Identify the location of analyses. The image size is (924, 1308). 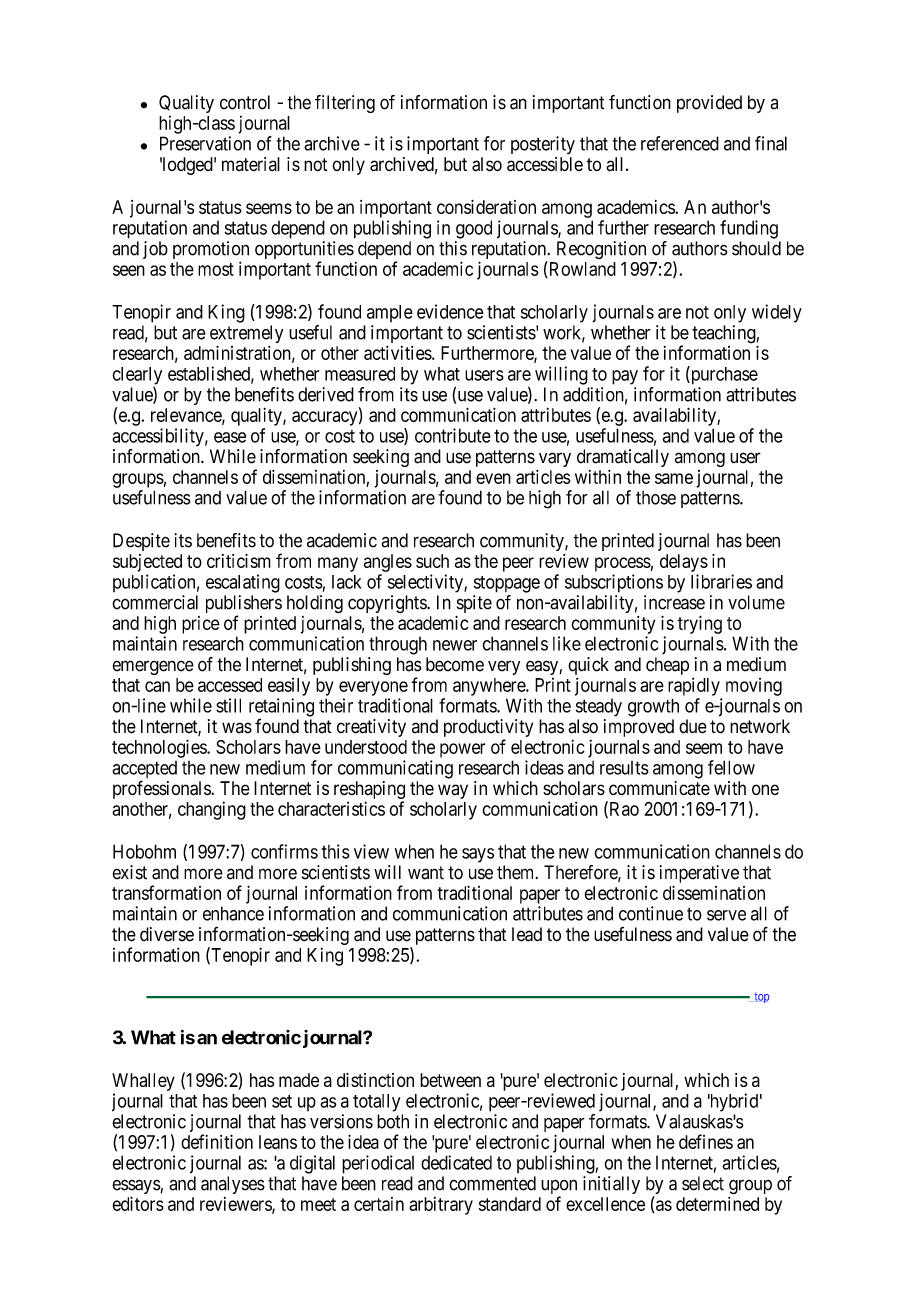
(233, 1185).
